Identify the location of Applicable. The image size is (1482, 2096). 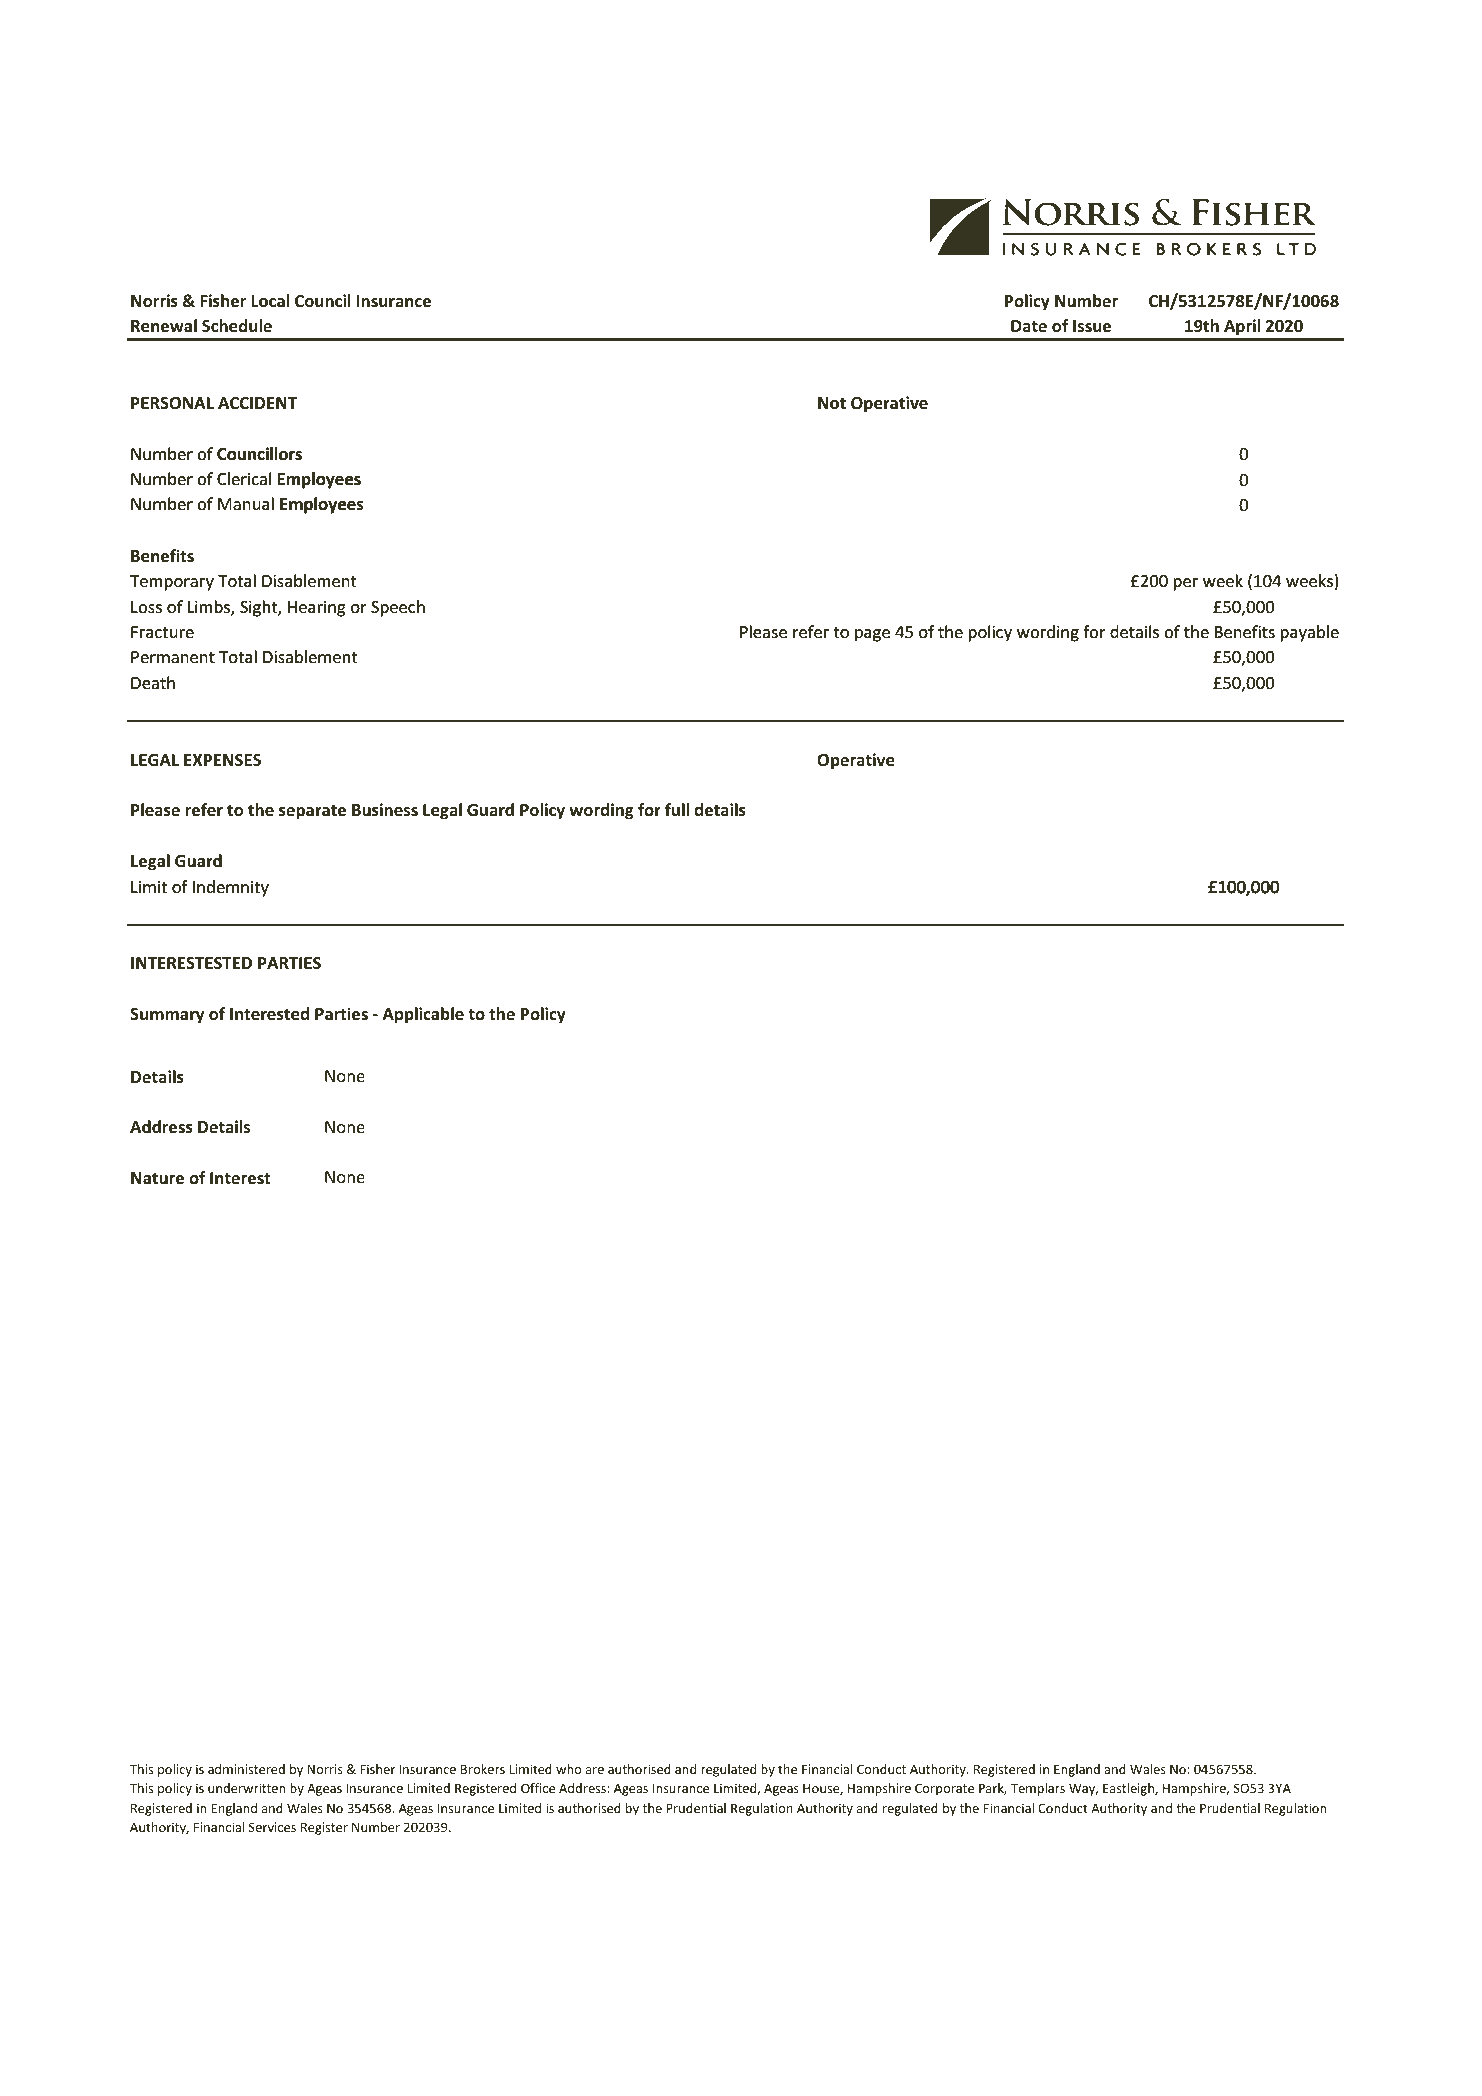
(423, 1015).
